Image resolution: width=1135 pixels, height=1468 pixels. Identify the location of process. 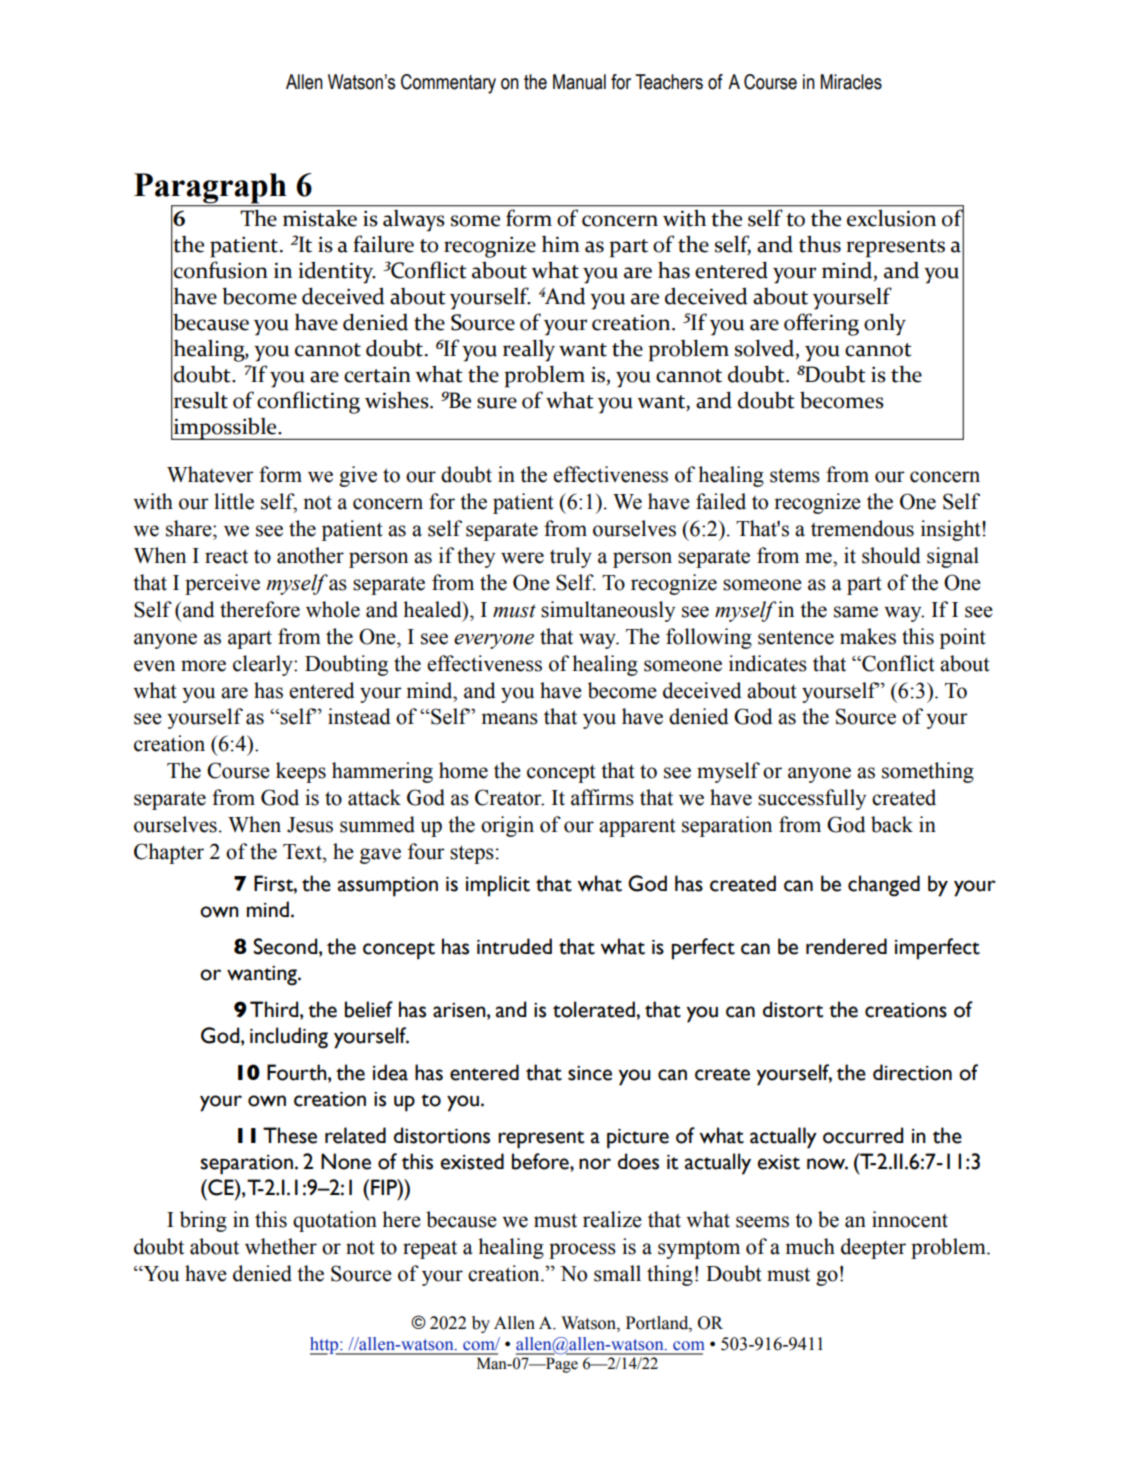
(582, 1251).
